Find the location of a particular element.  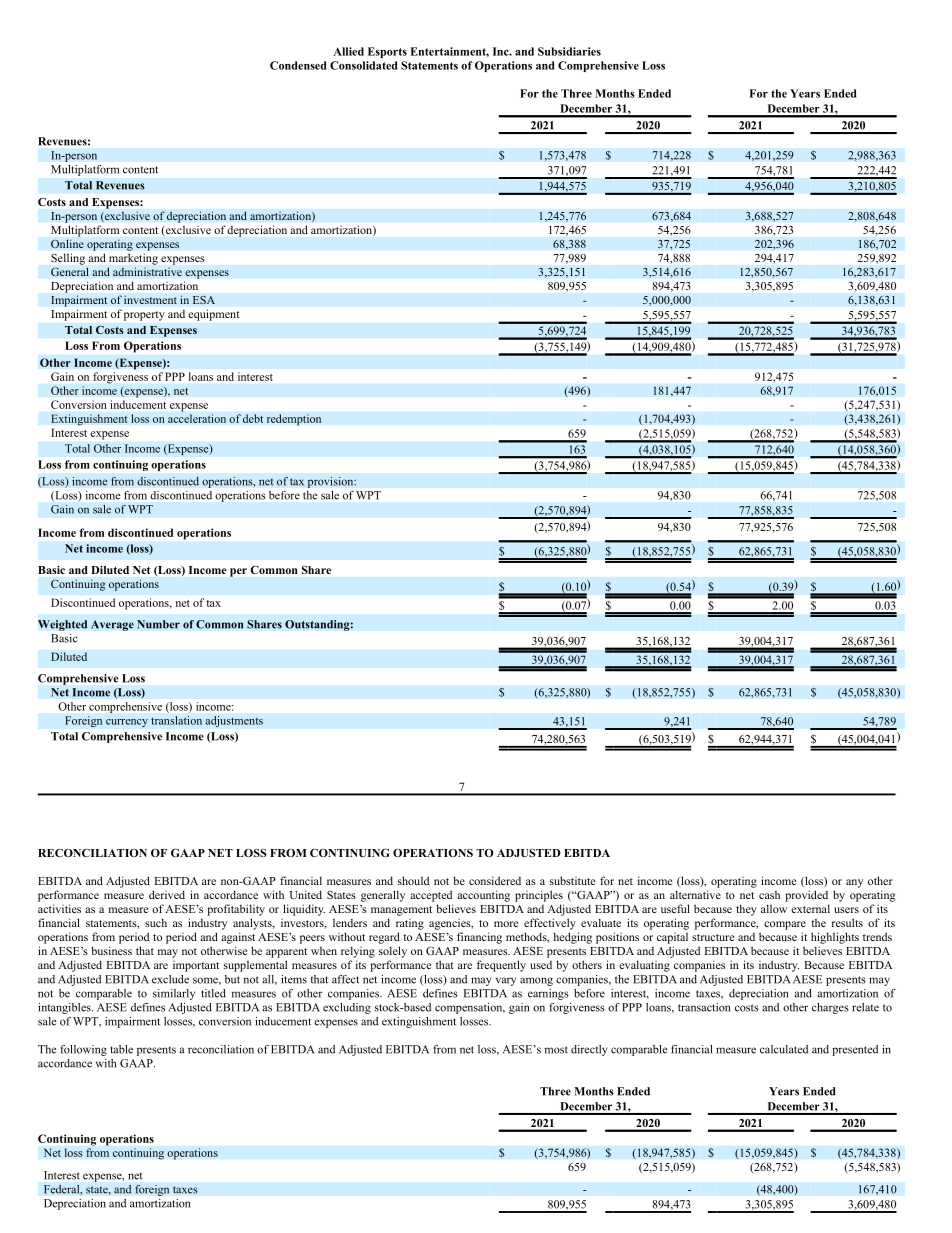

Condensed is located at coordinates (298, 65).
